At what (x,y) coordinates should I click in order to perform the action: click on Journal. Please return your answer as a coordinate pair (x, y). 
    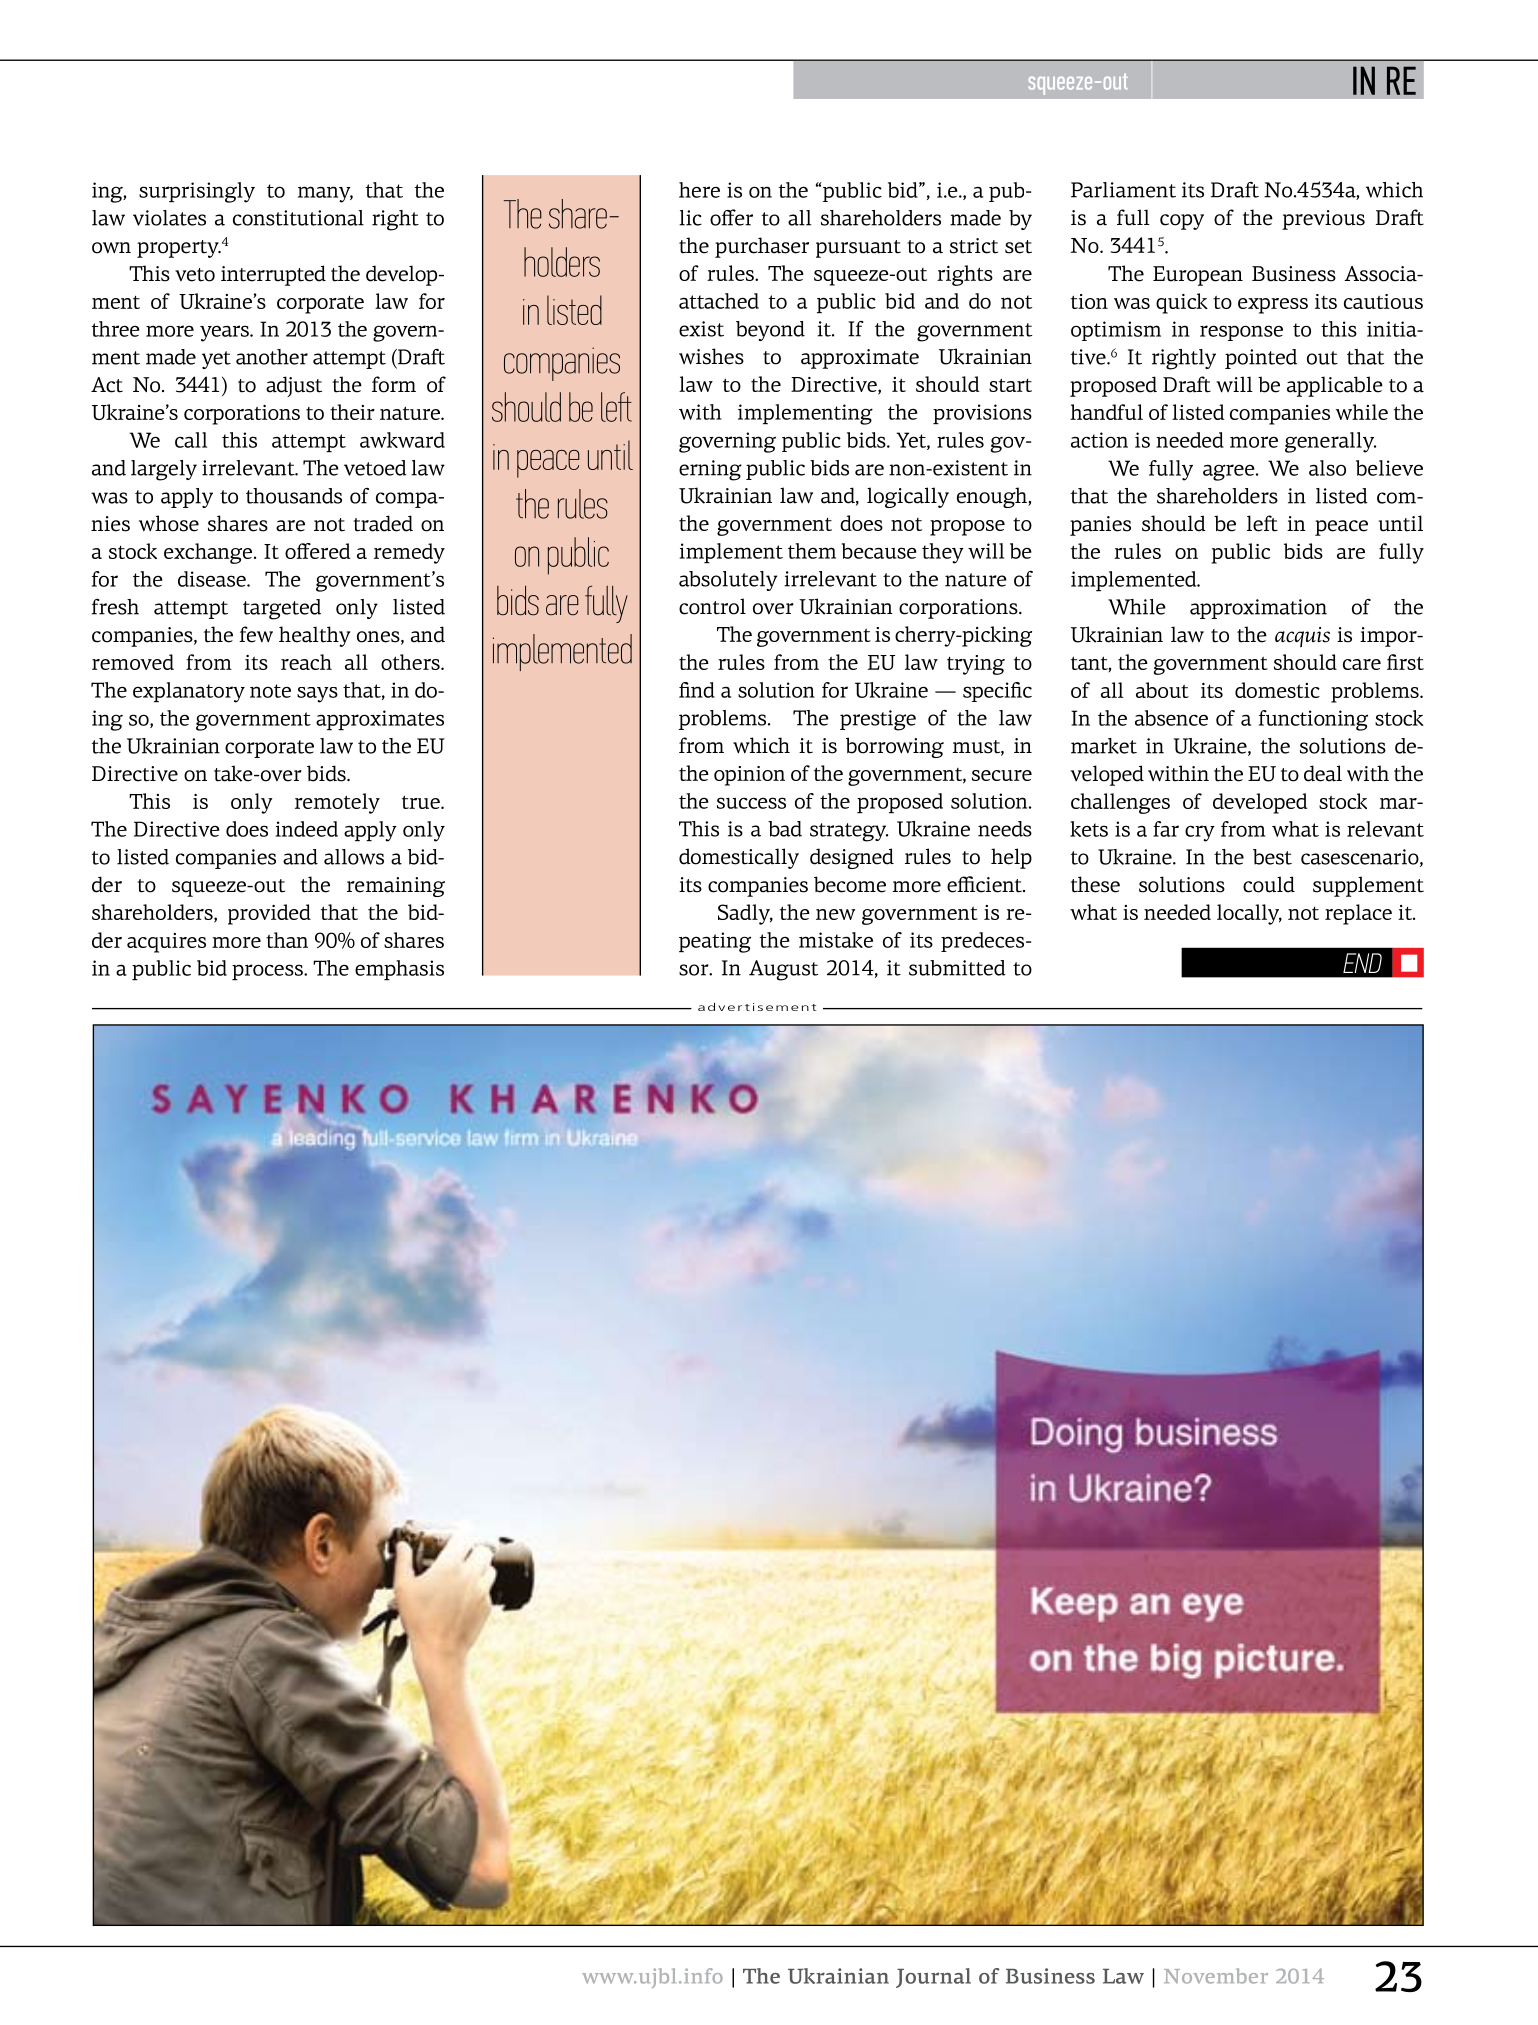
    Looking at the image, I should click on (933, 1978).
